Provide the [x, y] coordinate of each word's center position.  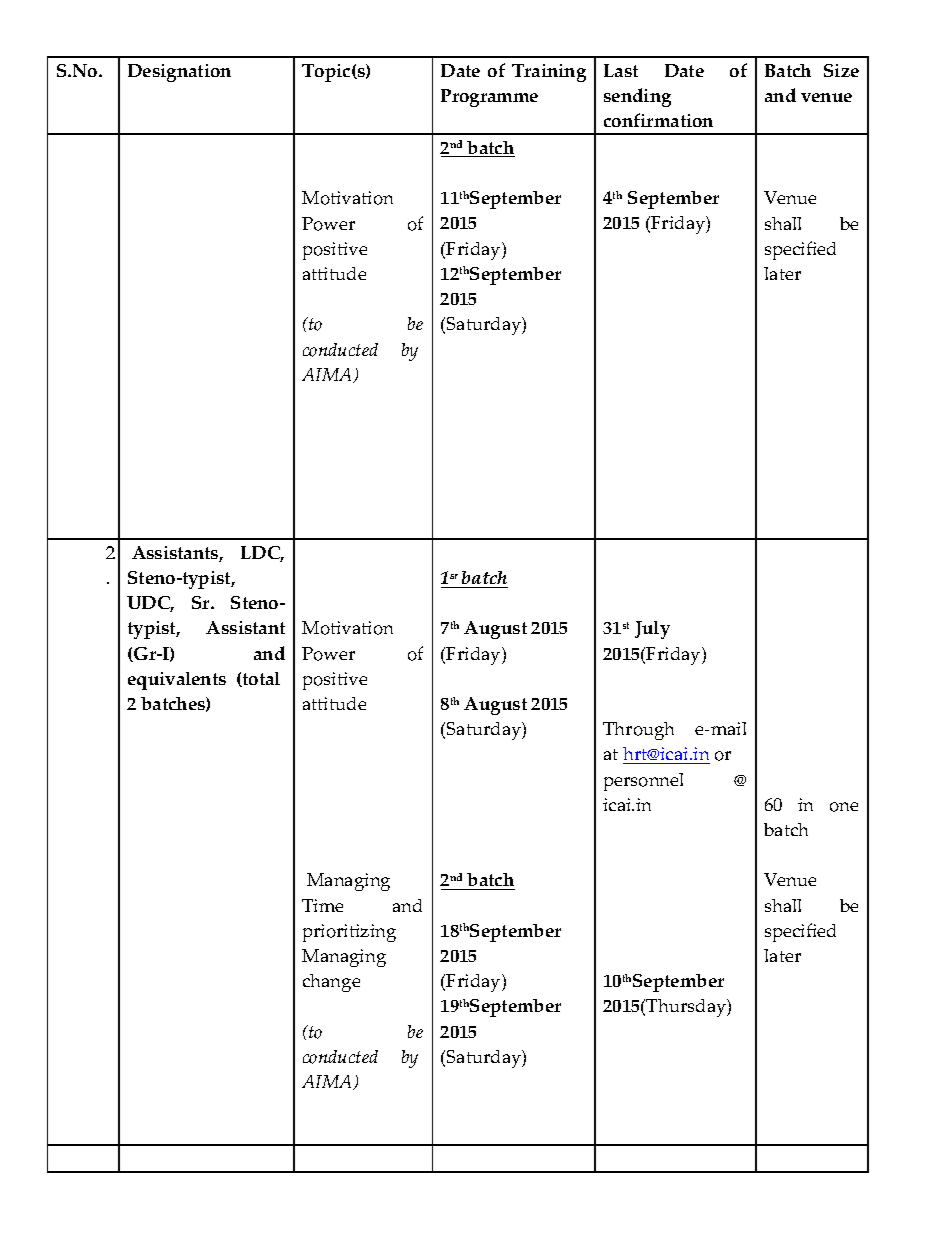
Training [549, 73]
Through [638, 731]
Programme [489, 98]
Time [322, 905]
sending [637, 97]
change [331, 983]
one [844, 807]
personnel [643, 782]
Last [621, 70]
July [652, 630]
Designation [179, 73]
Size [841, 70]
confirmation [658, 120]
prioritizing [349, 933]
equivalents [177, 681]
